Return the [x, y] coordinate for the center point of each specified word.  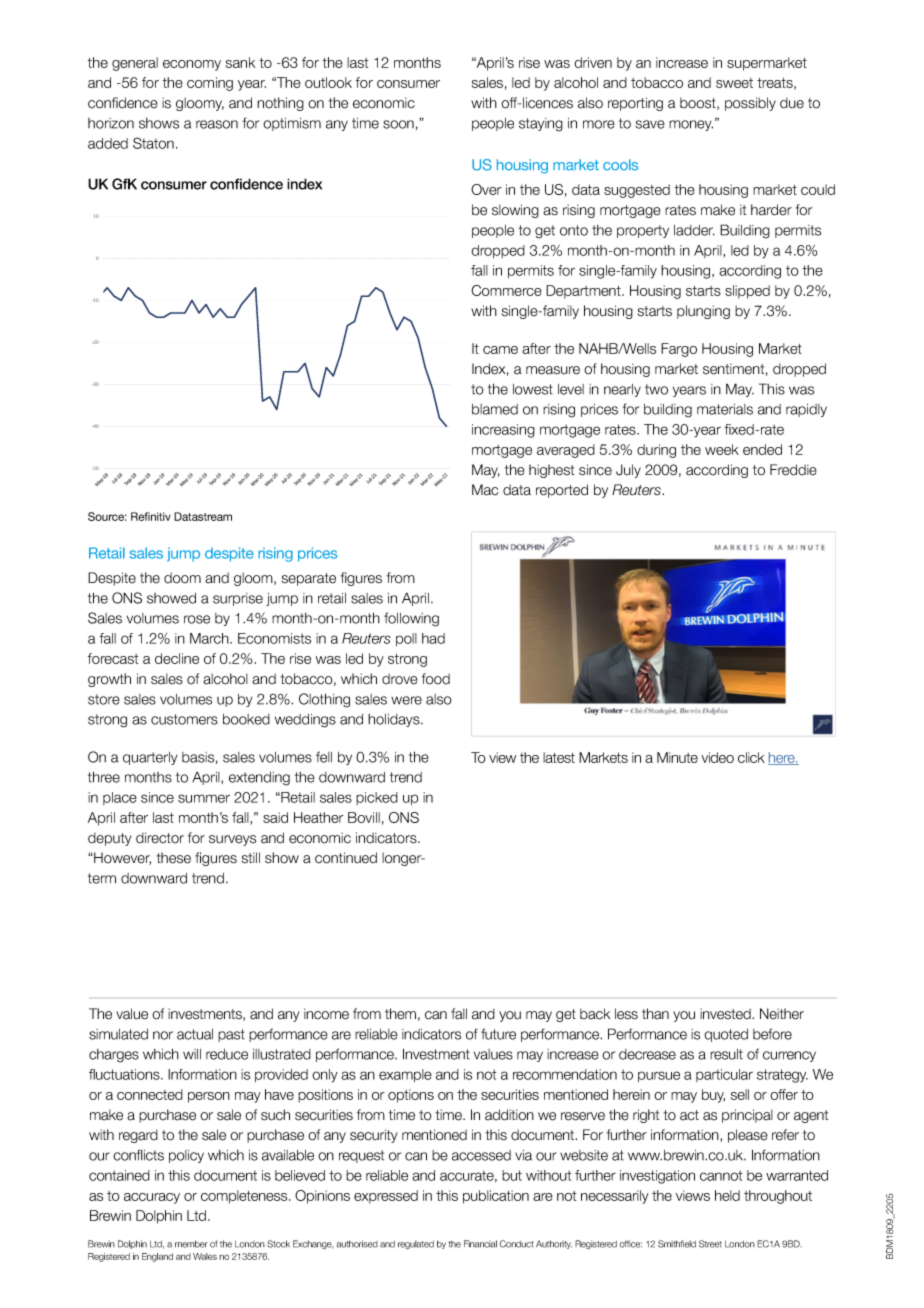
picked [377, 798]
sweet [734, 83]
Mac [485, 490]
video [717, 757]
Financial [480, 1244]
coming [210, 84]
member [191, 1244]
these [173, 858]
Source [107, 516]
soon [398, 124]
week [722, 449]
